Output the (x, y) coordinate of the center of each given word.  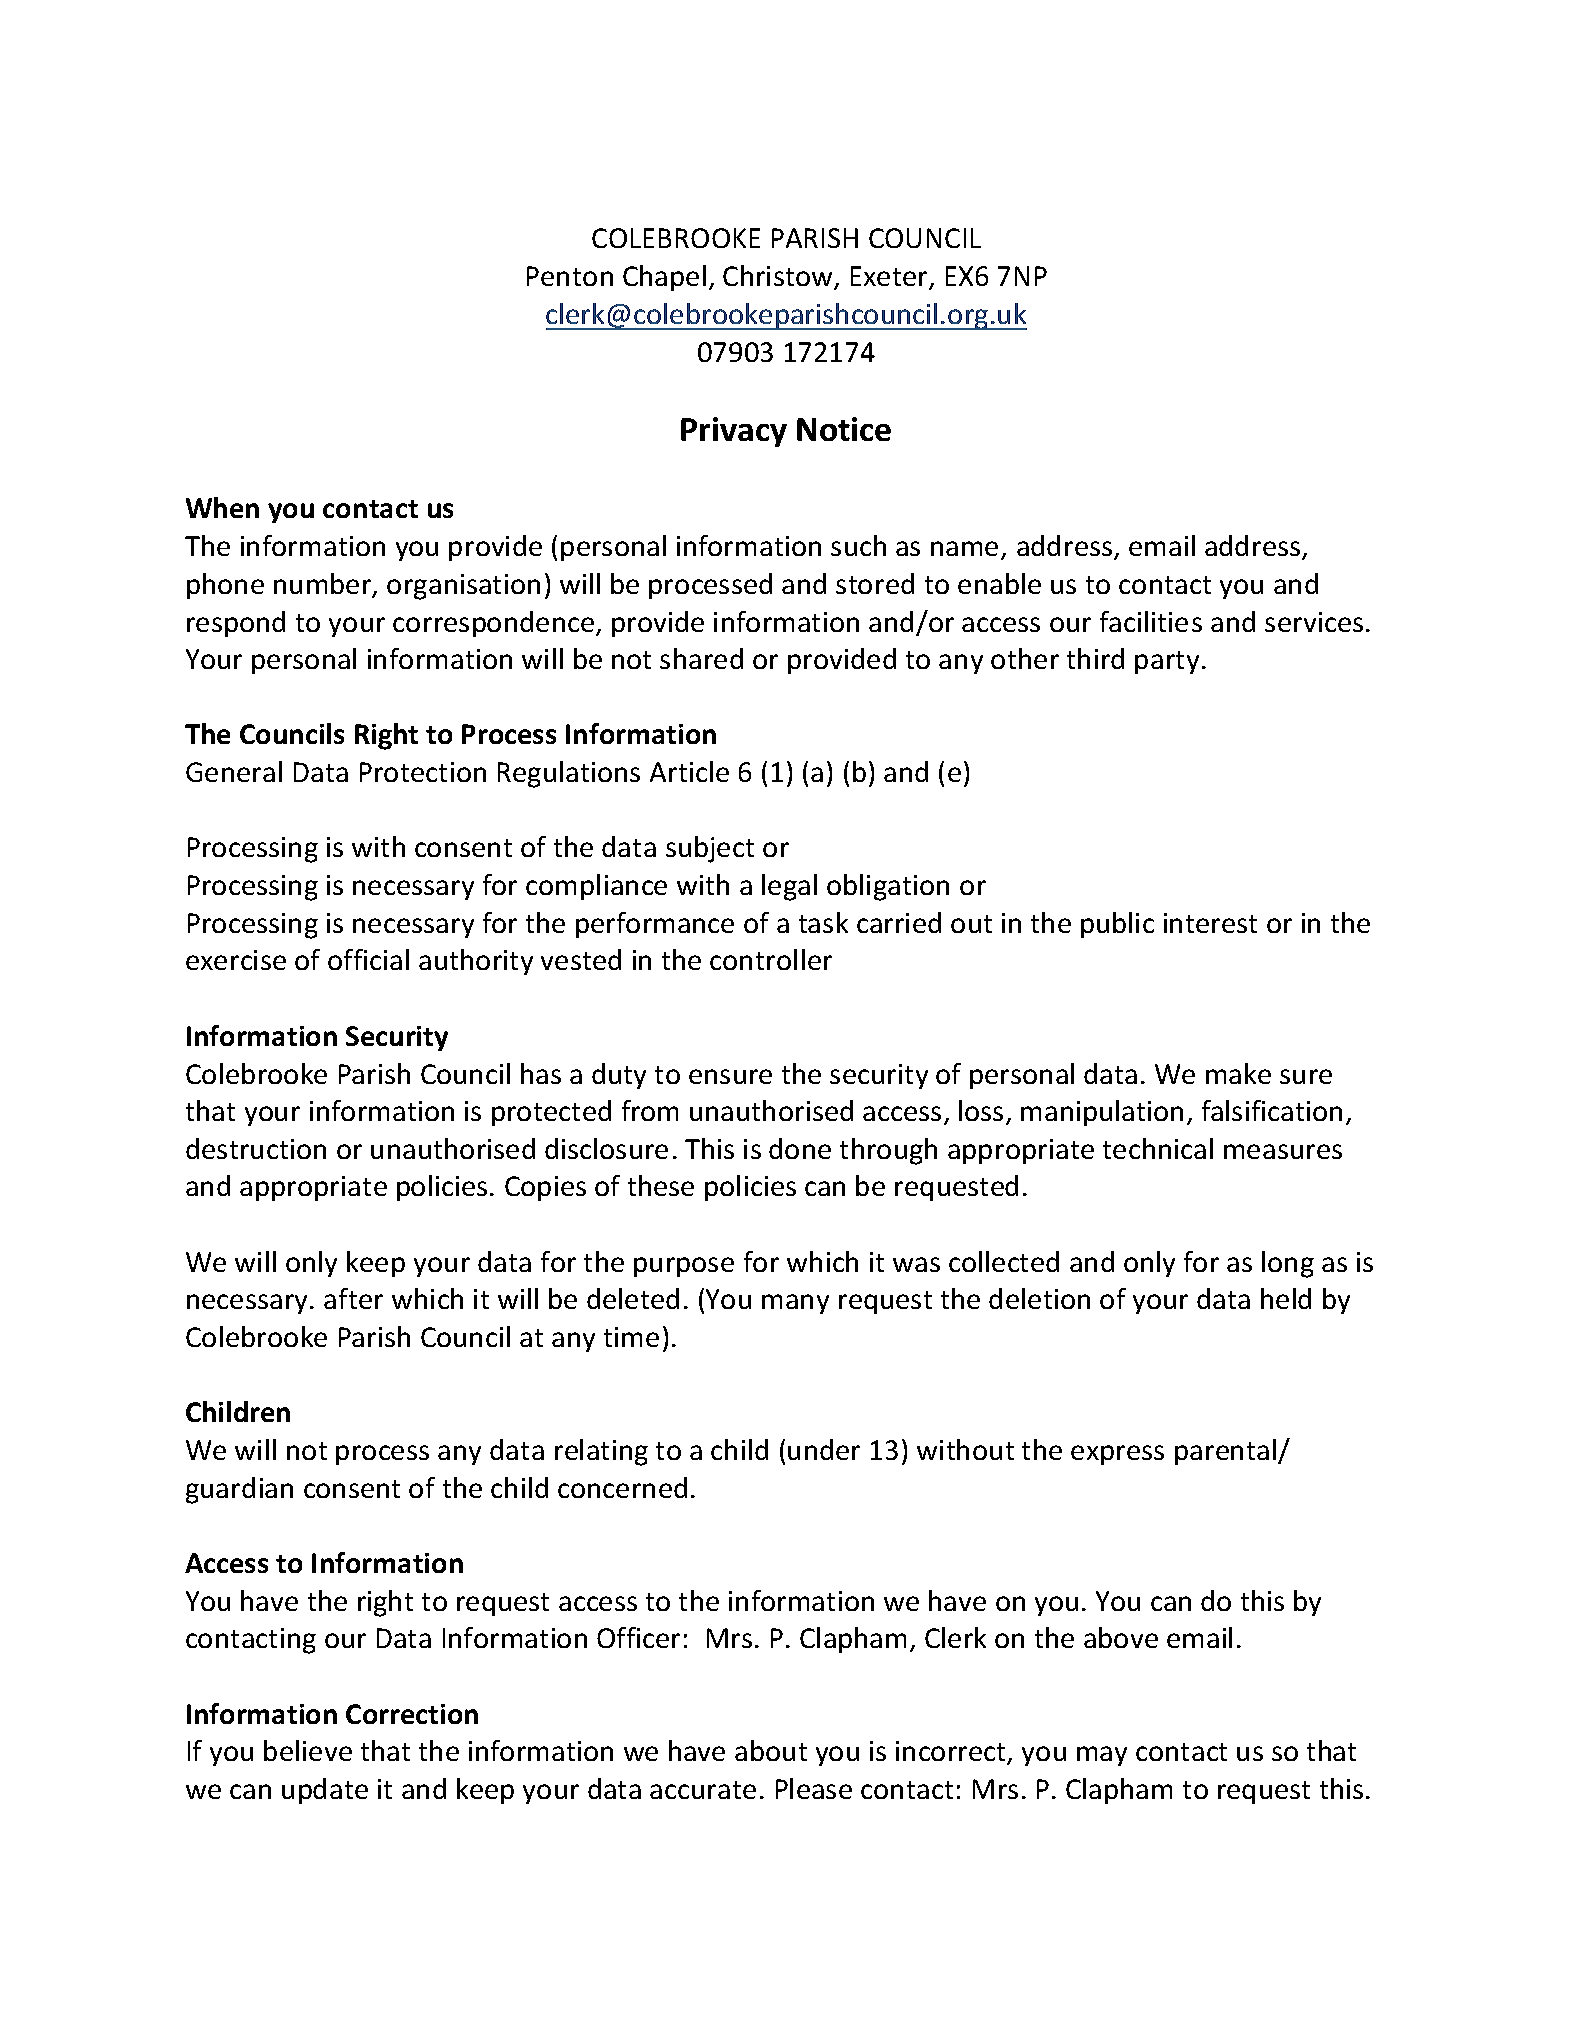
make (1238, 1073)
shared (701, 658)
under (824, 1449)
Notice (844, 429)
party (1167, 662)
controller (771, 959)
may (1102, 1756)
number (324, 585)
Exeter (891, 277)
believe (308, 1750)
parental (1227, 1452)
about (771, 1750)
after (353, 1298)
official (368, 959)
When (222, 507)
